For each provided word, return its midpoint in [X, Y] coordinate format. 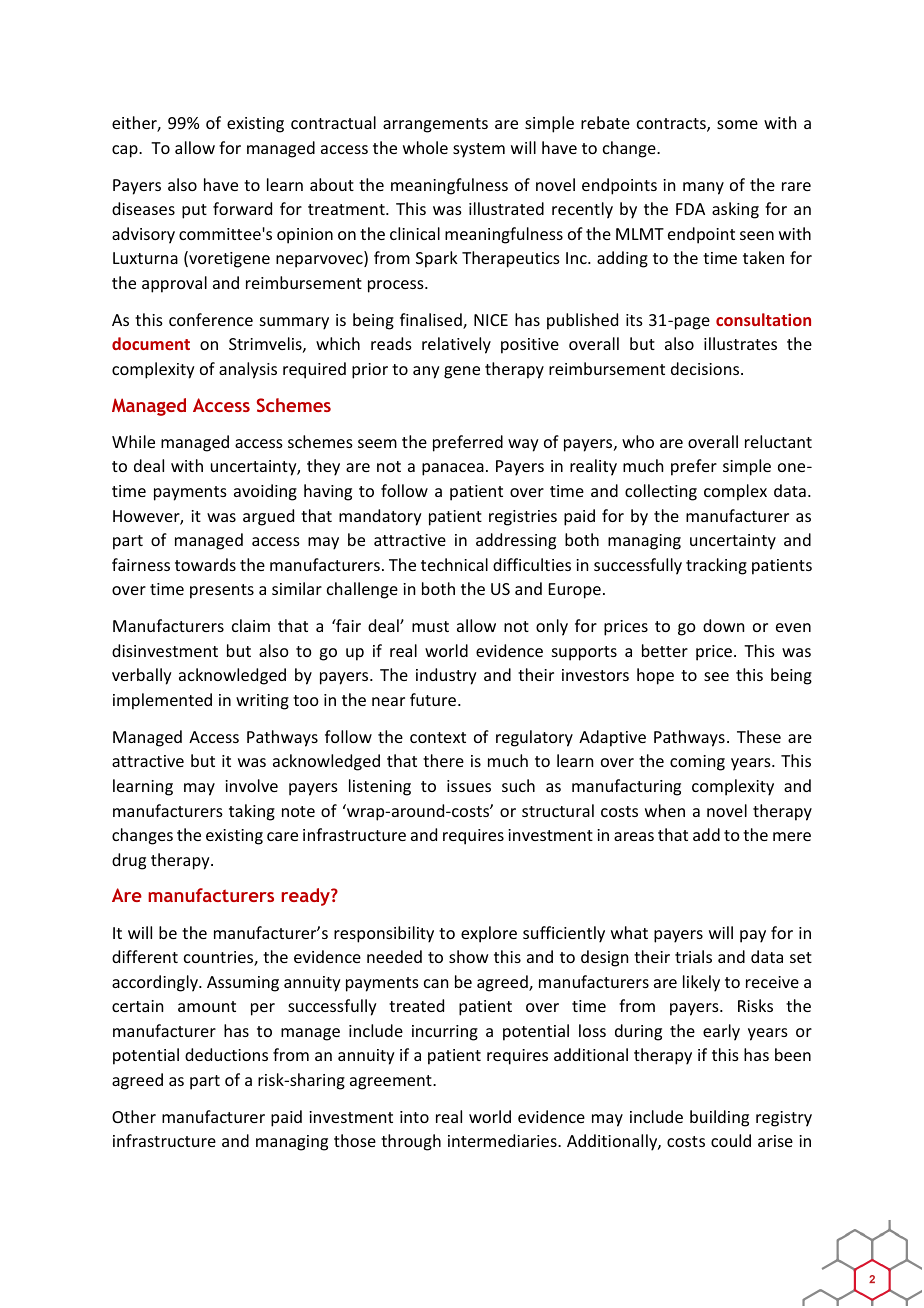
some [737, 124]
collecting [661, 492]
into [414, 1117]
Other [134, 1116]
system [479, 150]
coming [697, 763]
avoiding [265, 492]
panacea [453, 469]
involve [251, 785]
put [194, 211]
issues [469, 786]
